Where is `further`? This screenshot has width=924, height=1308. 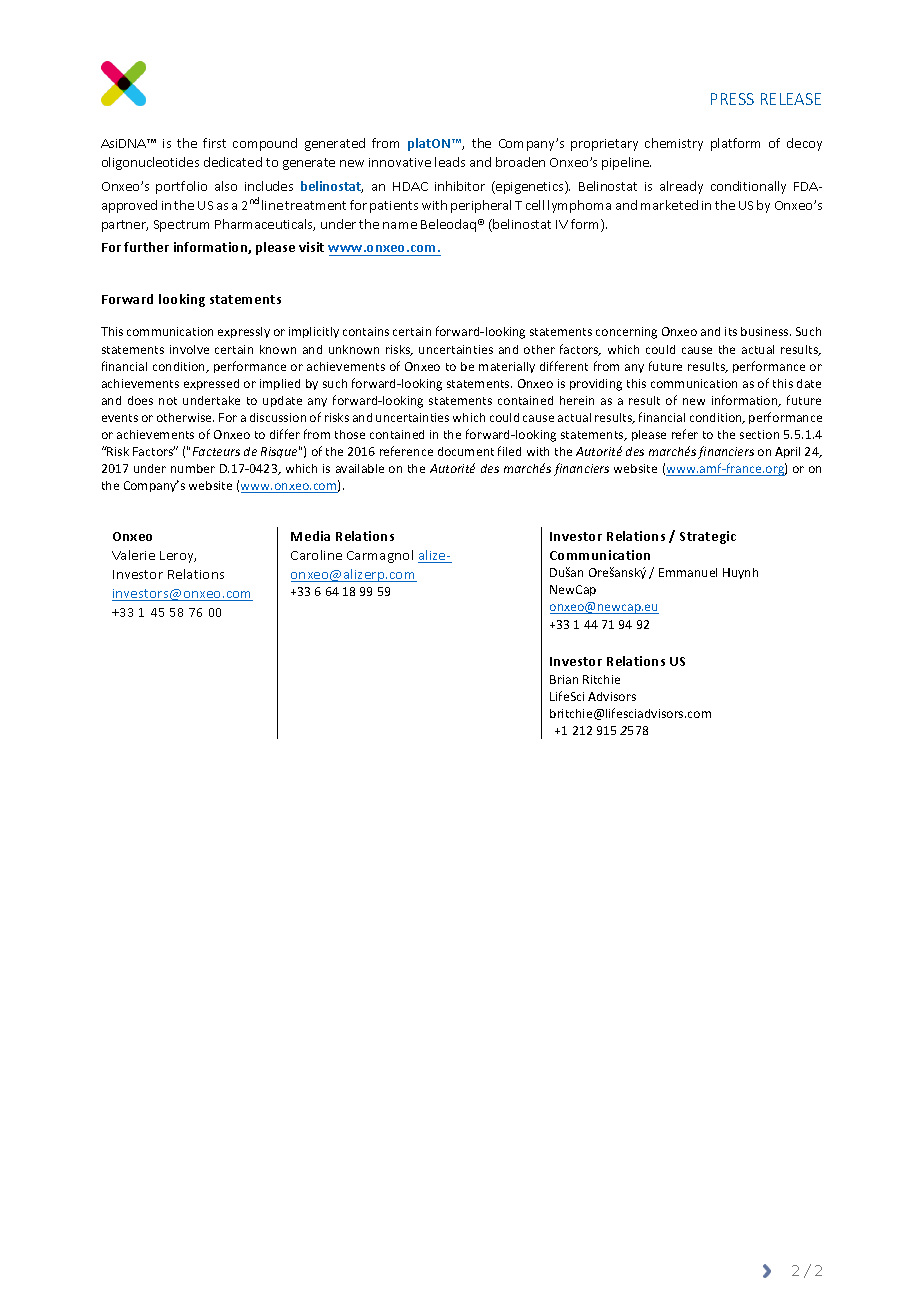
further is located at coordinates (146, 247).
